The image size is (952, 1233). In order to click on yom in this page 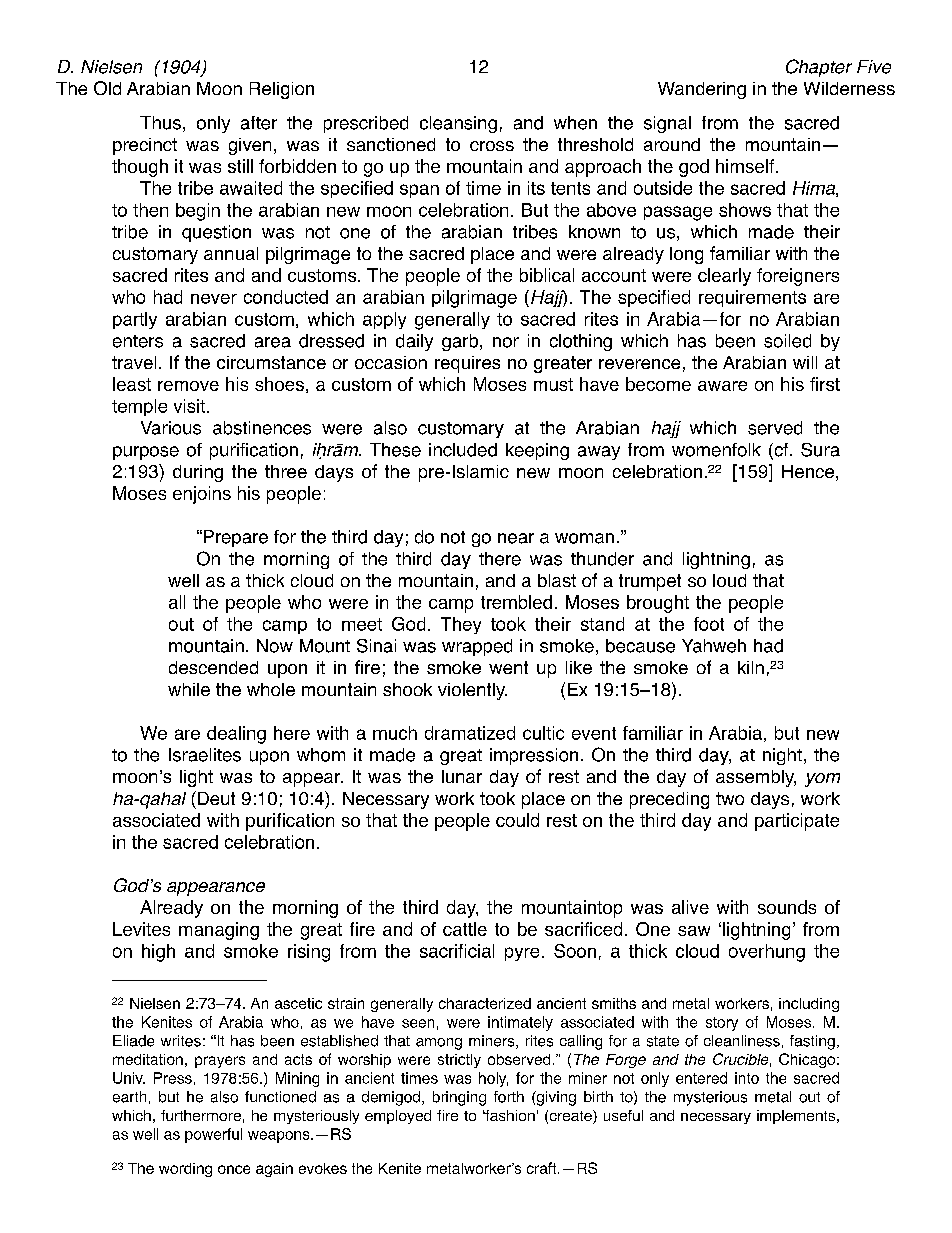, I will do `click(822, 780)`.
